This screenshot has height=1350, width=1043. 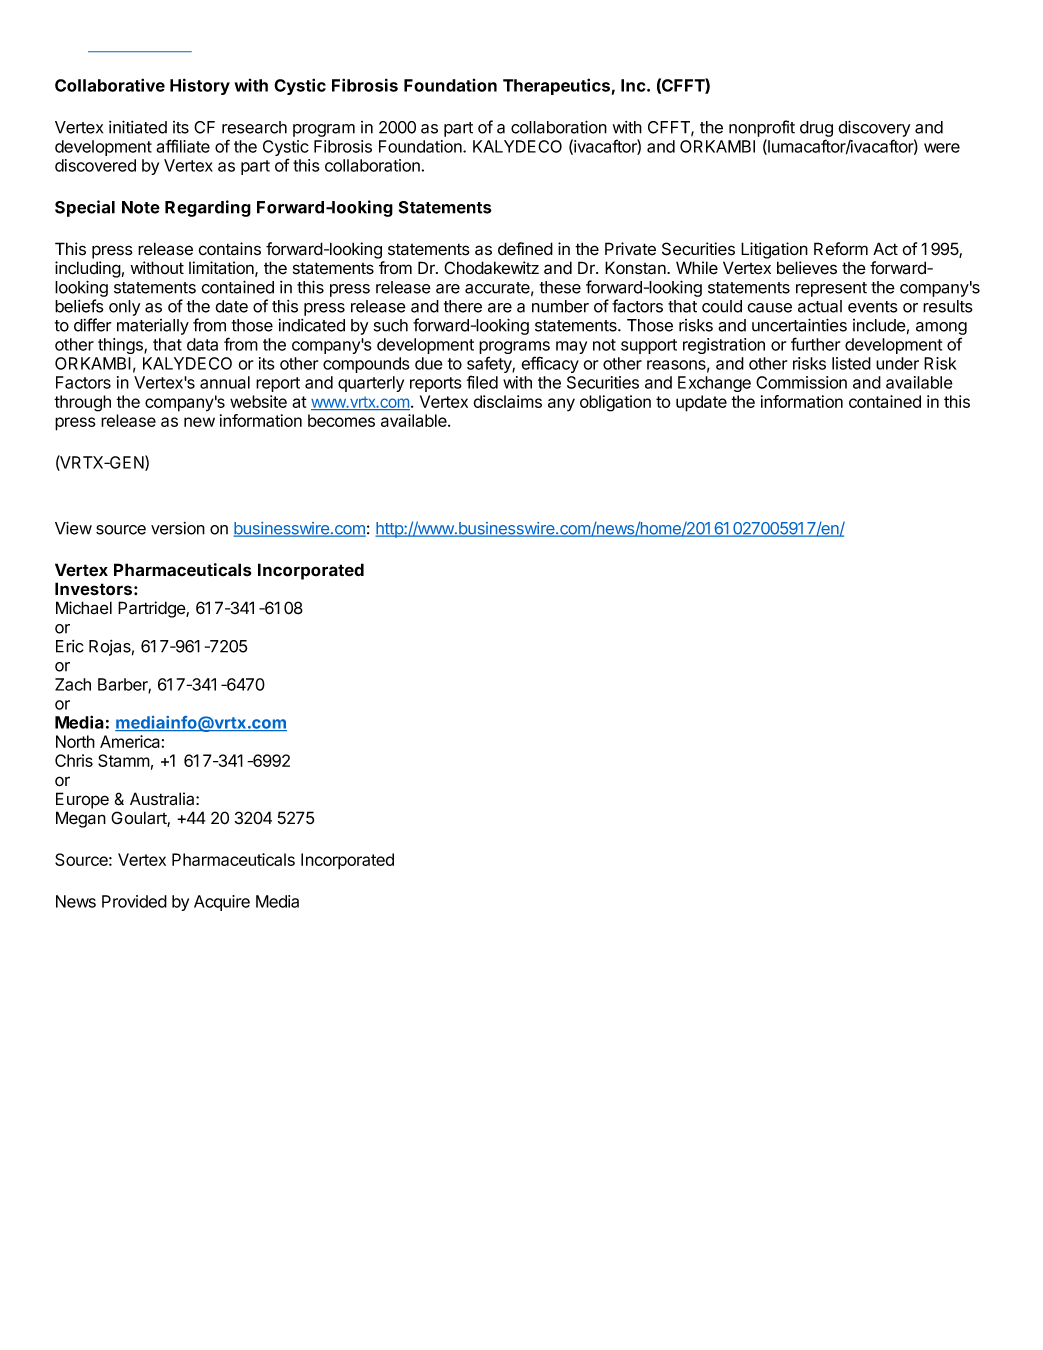 I want to click on version, so click(x=178, y=528).
